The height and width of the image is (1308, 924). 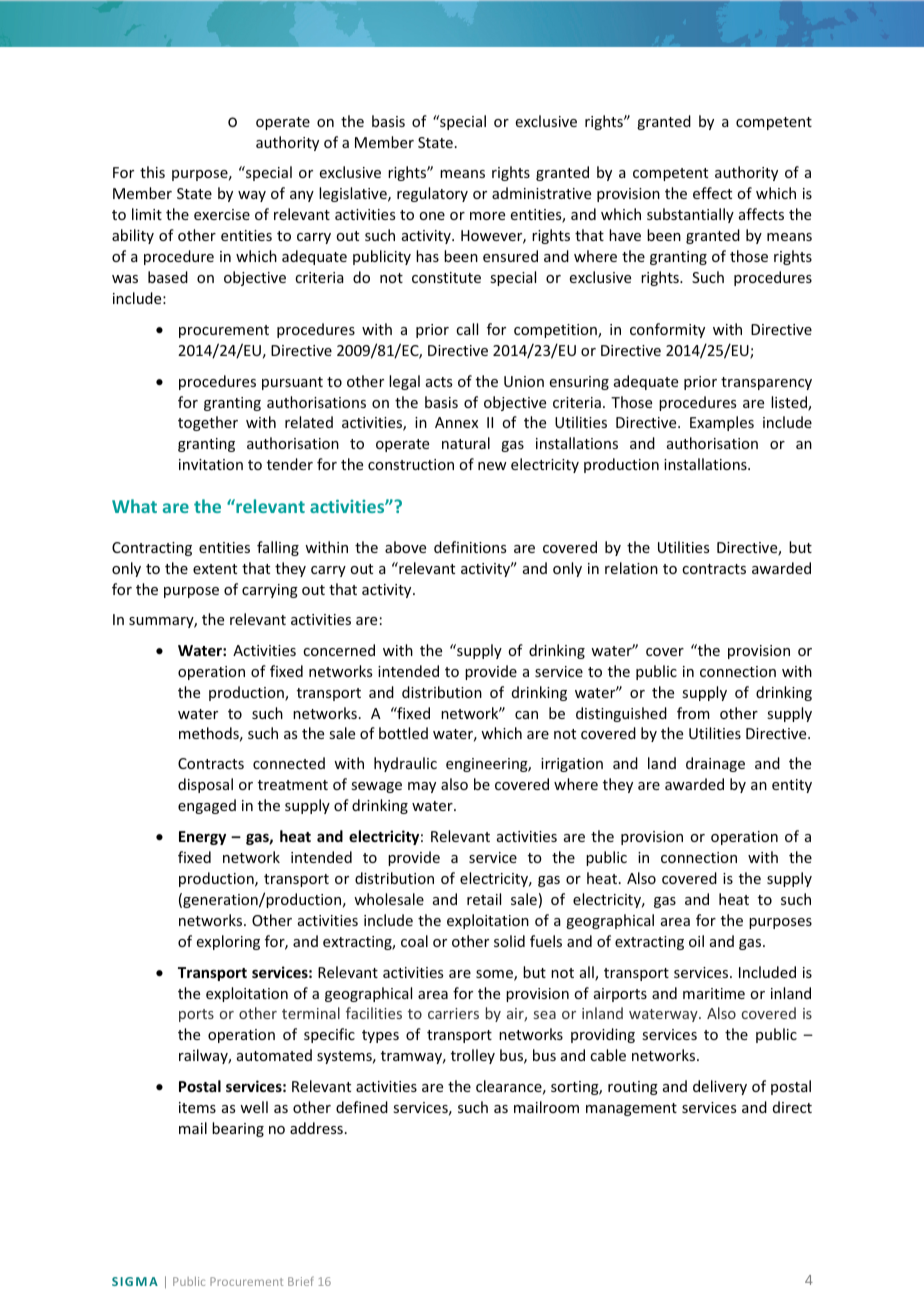 What do you see at coordinates (722, 423) in the image?
I see `Examples` at bounding box center [722, 423].
